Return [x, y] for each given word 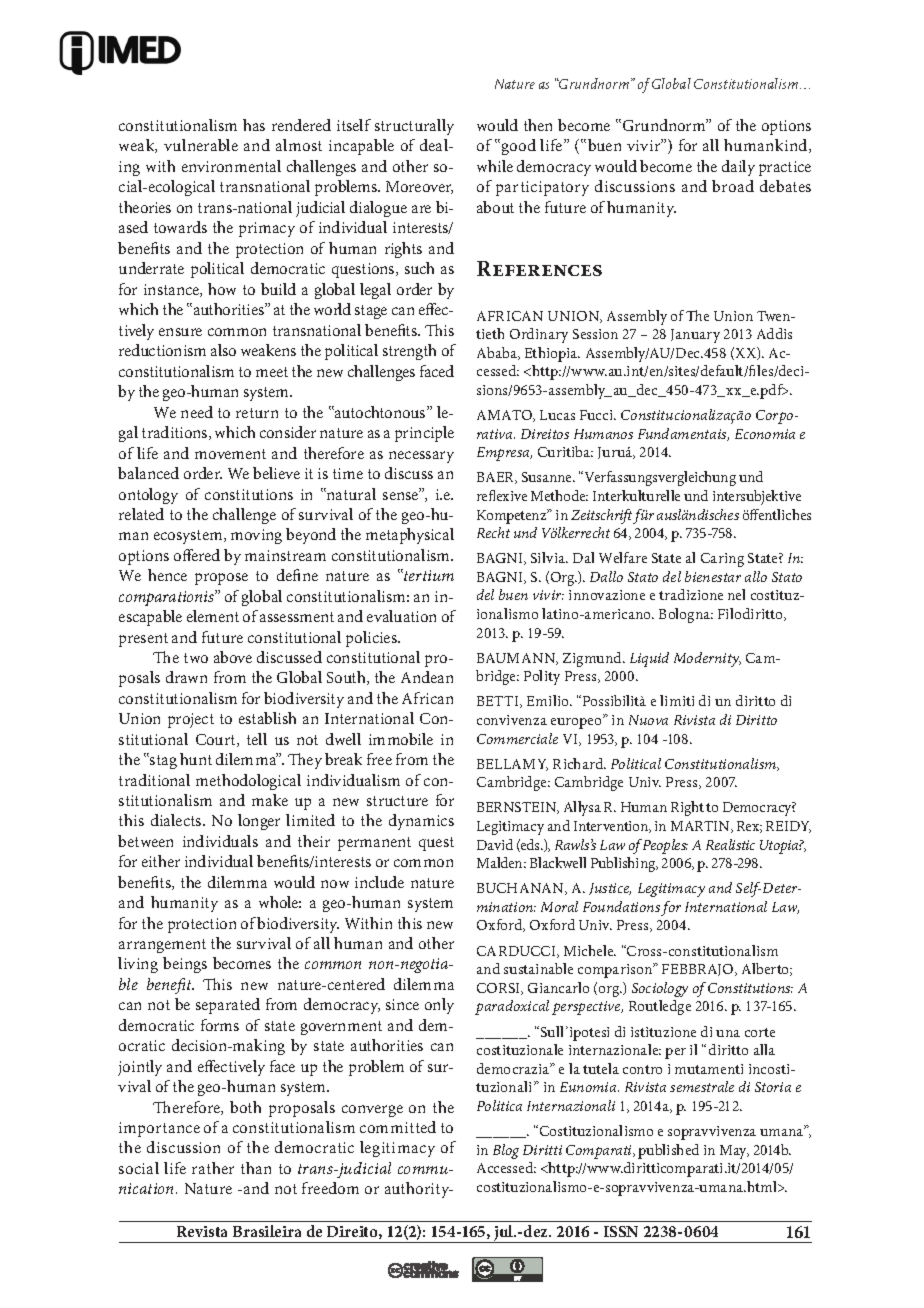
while [495, 166]
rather [213, 1168]
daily [738, 168]
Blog [506, 1151]
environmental [231, 166]
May [734, 1152]
